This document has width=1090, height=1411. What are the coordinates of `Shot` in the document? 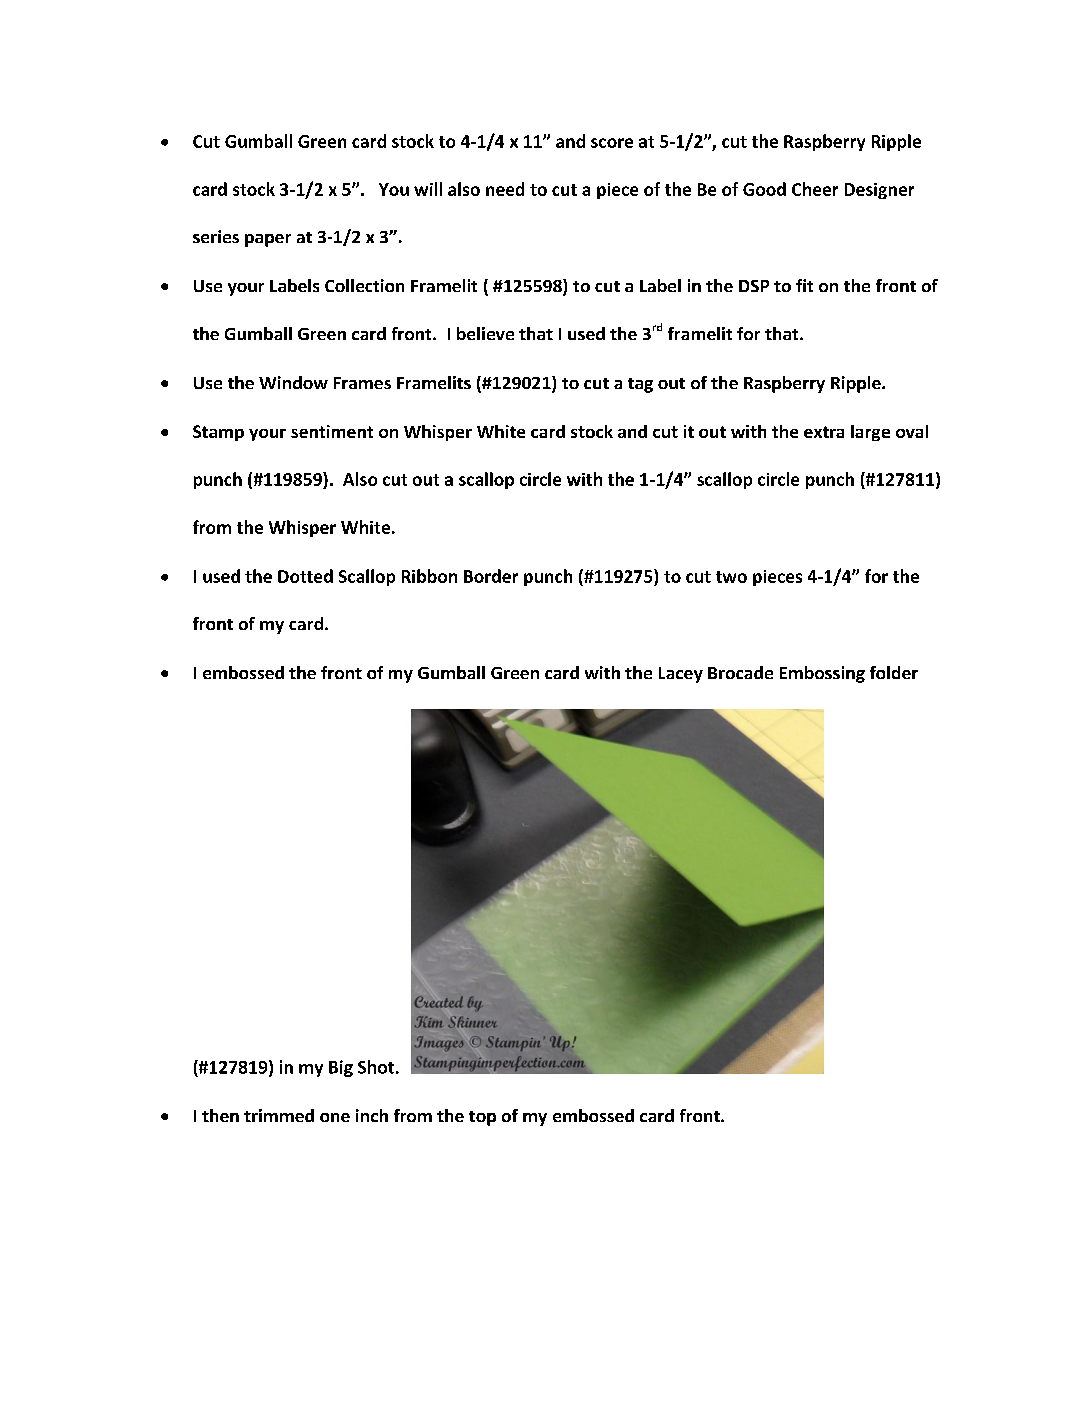 It's located at (376, 1067).
